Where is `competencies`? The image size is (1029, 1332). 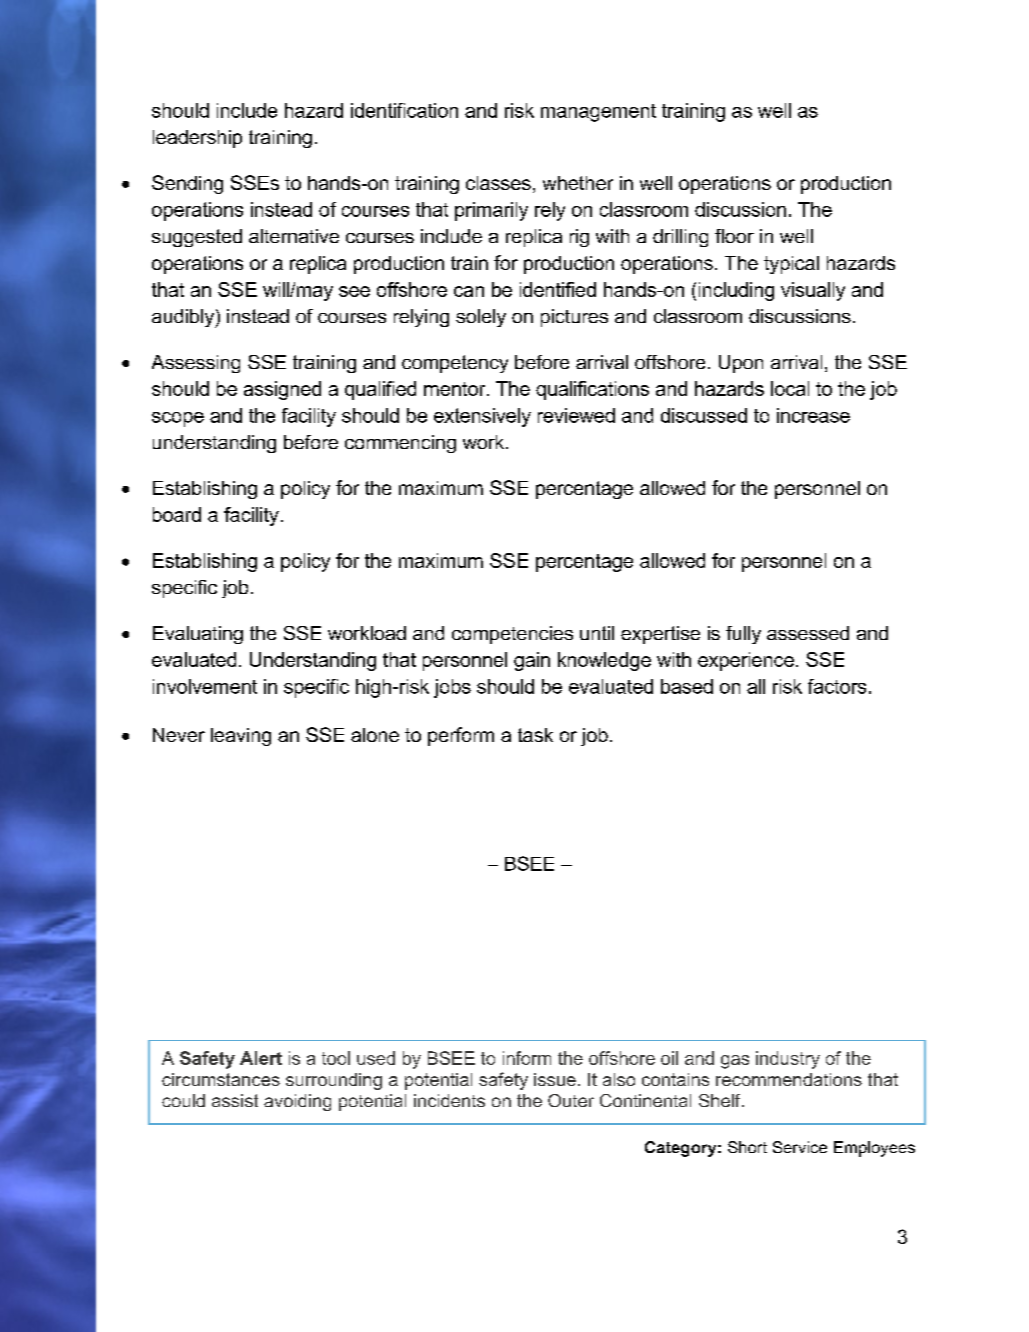 competencies is located at coordinates (512, 635).
